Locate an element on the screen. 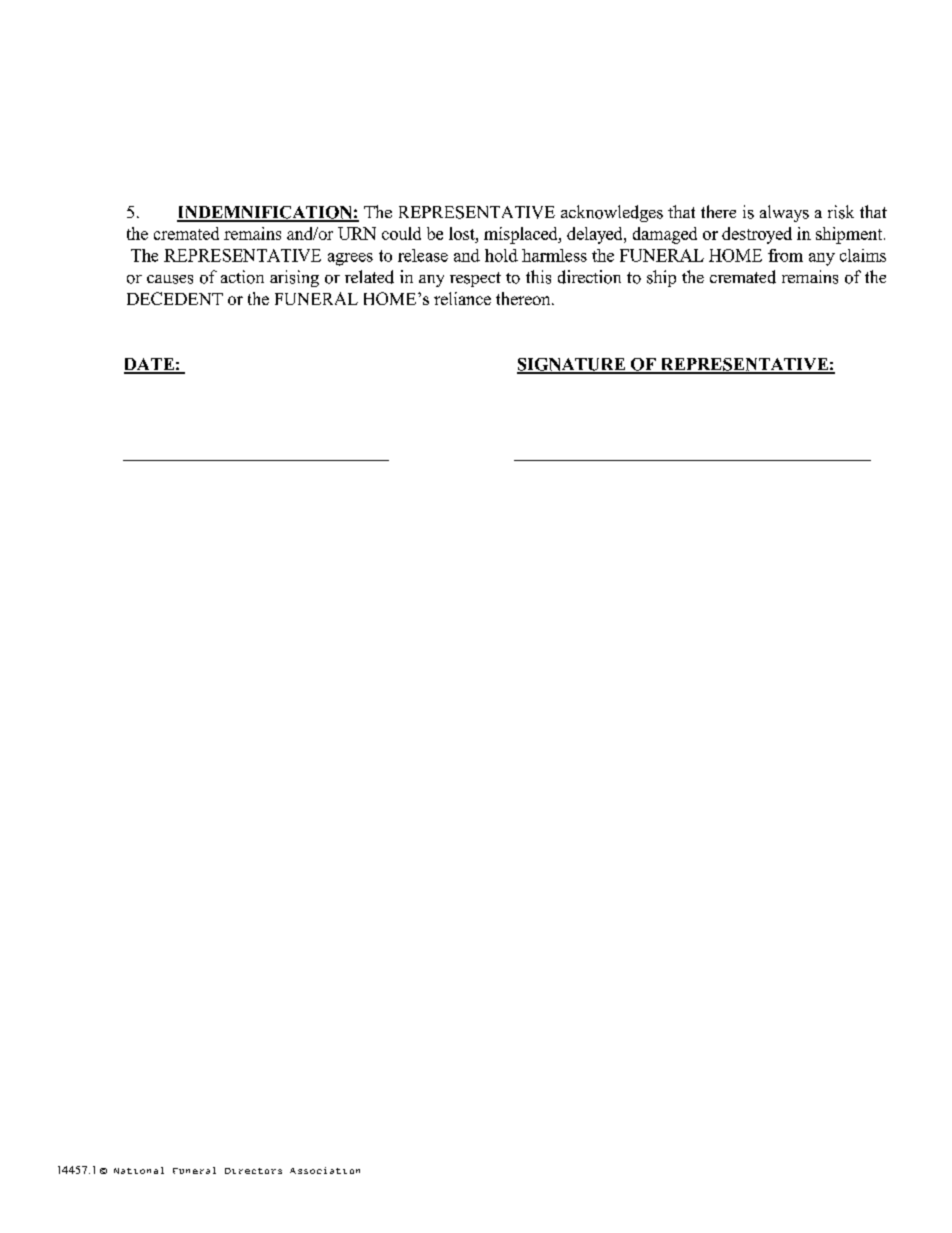 The image size is (952, 1233). hold is located at coordinates (501, 255).
